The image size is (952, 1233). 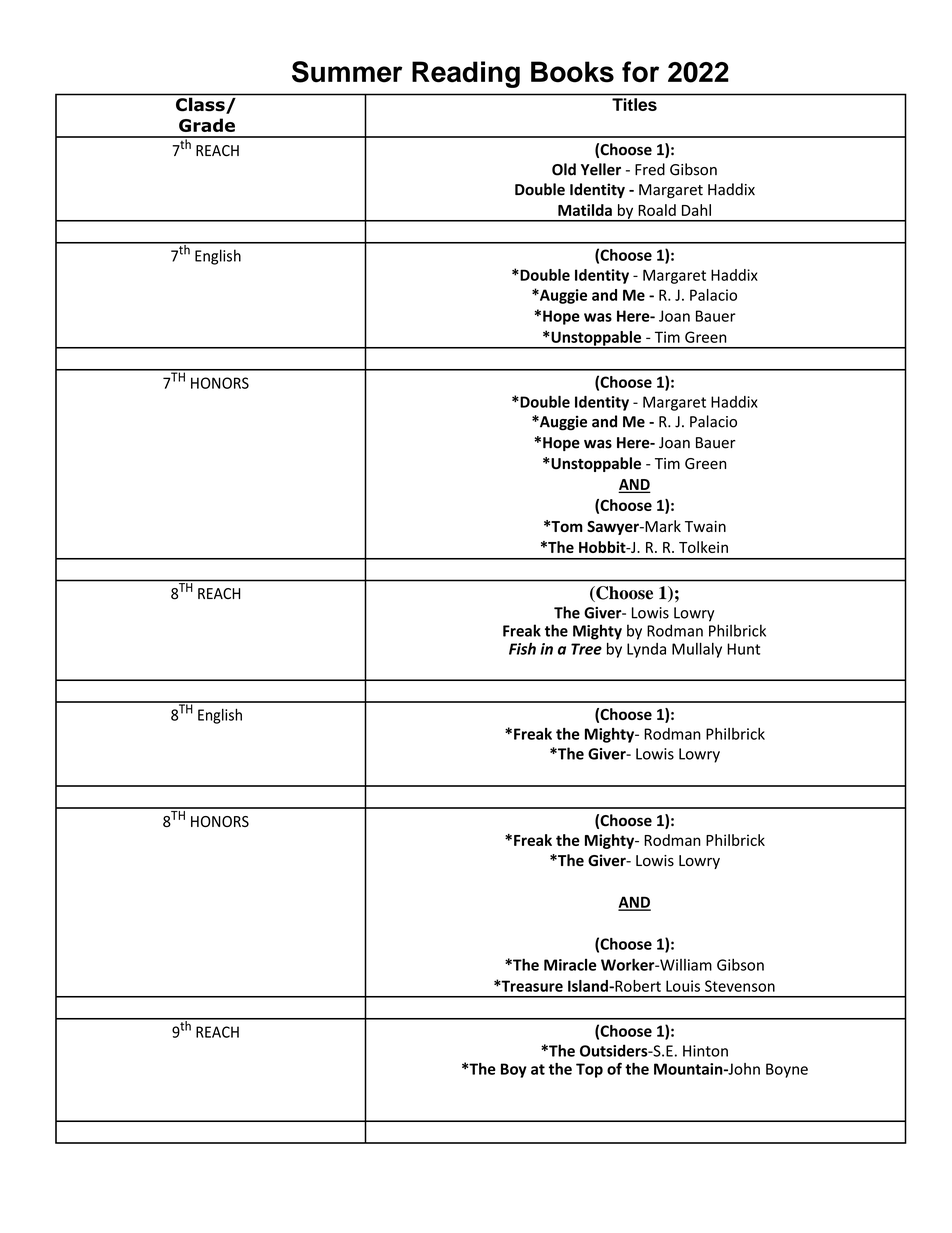 I want to click on Tolkein, so click(x=703, y=547).
